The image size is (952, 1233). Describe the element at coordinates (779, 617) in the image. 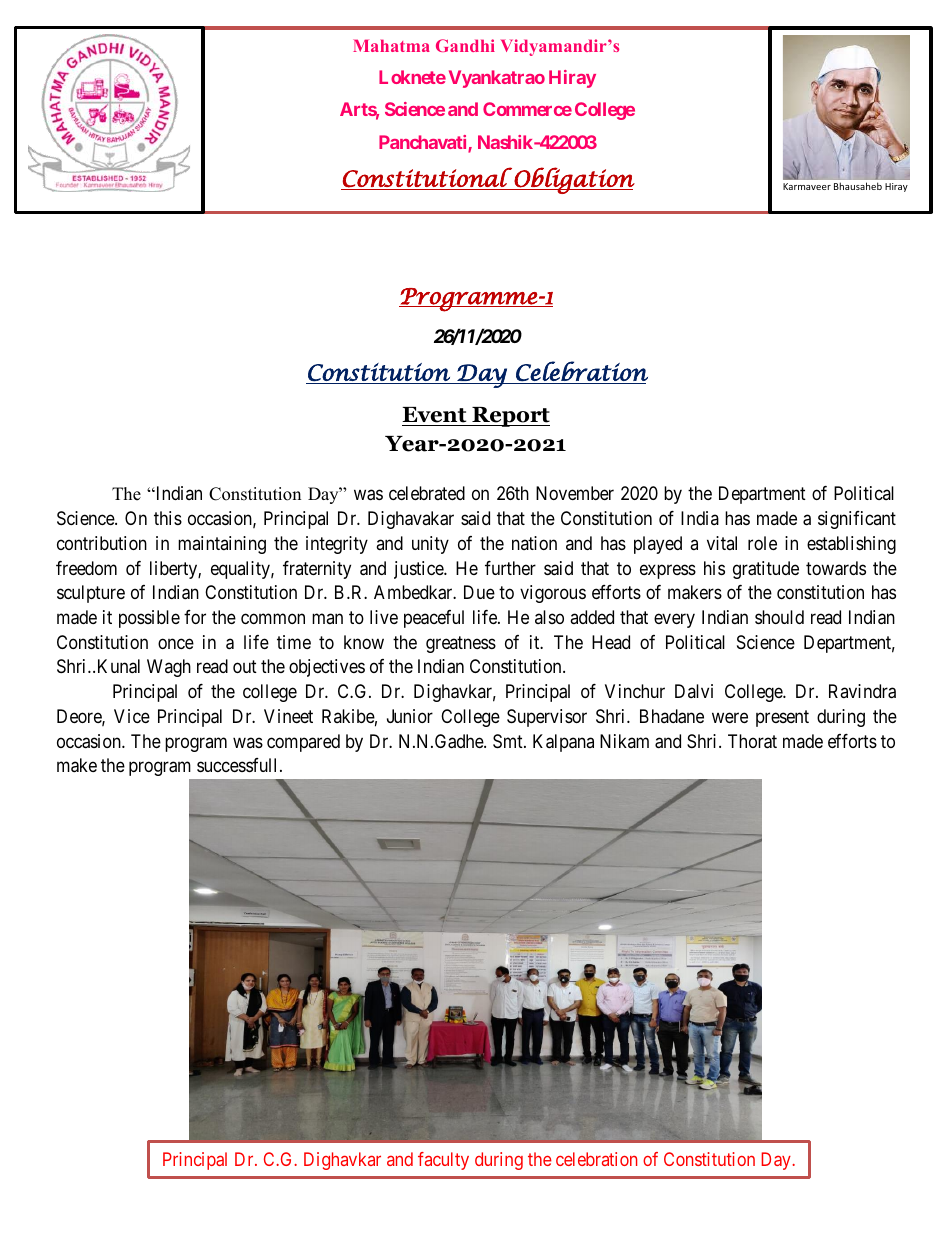

I see `should` at that location.
